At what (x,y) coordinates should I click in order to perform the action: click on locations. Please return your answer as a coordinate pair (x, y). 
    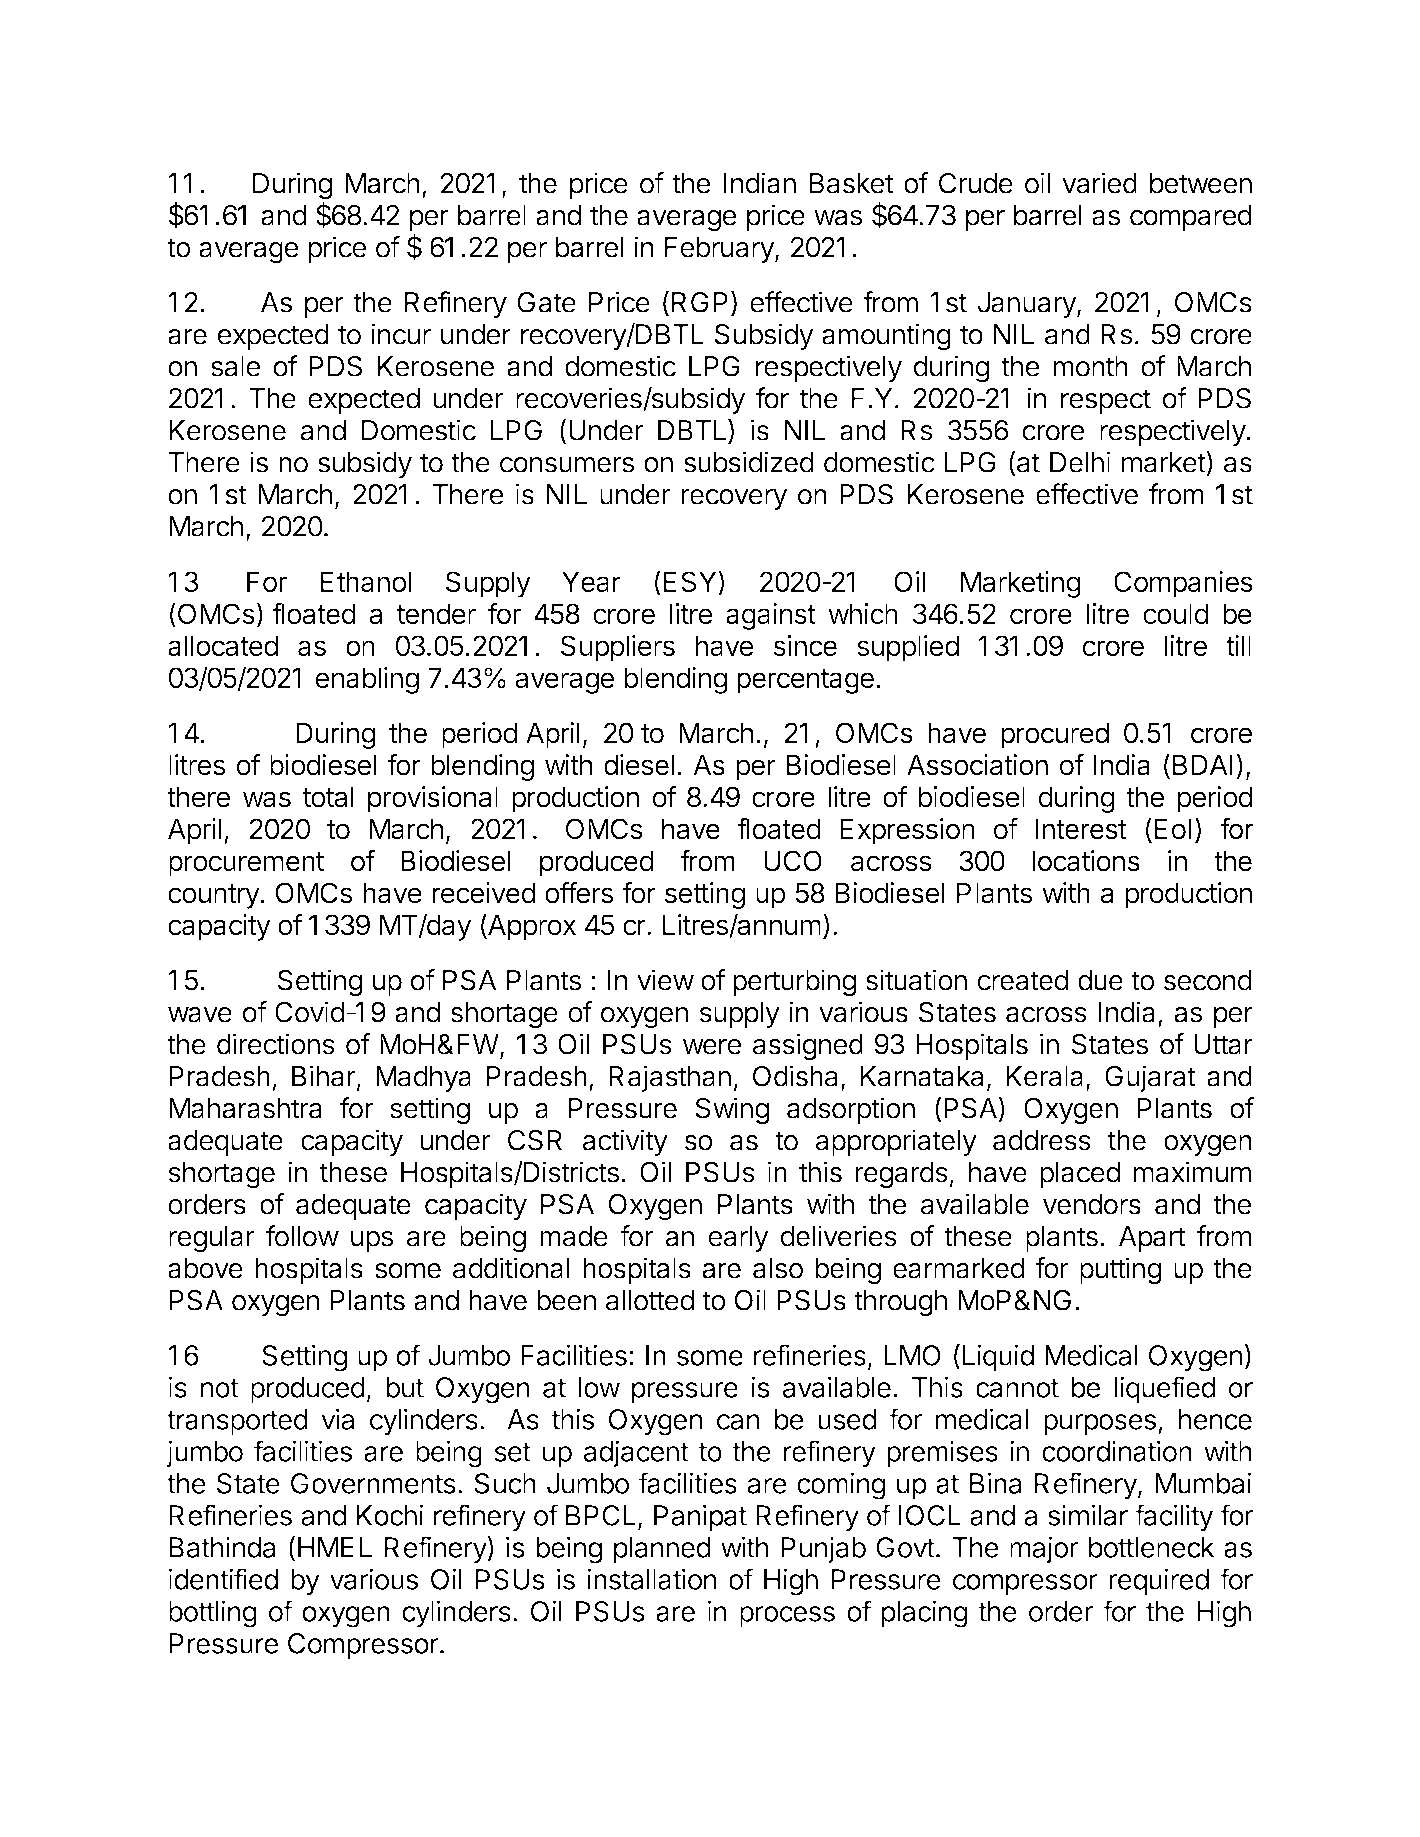
    Looking at the image, I should click on (1086, 861).
